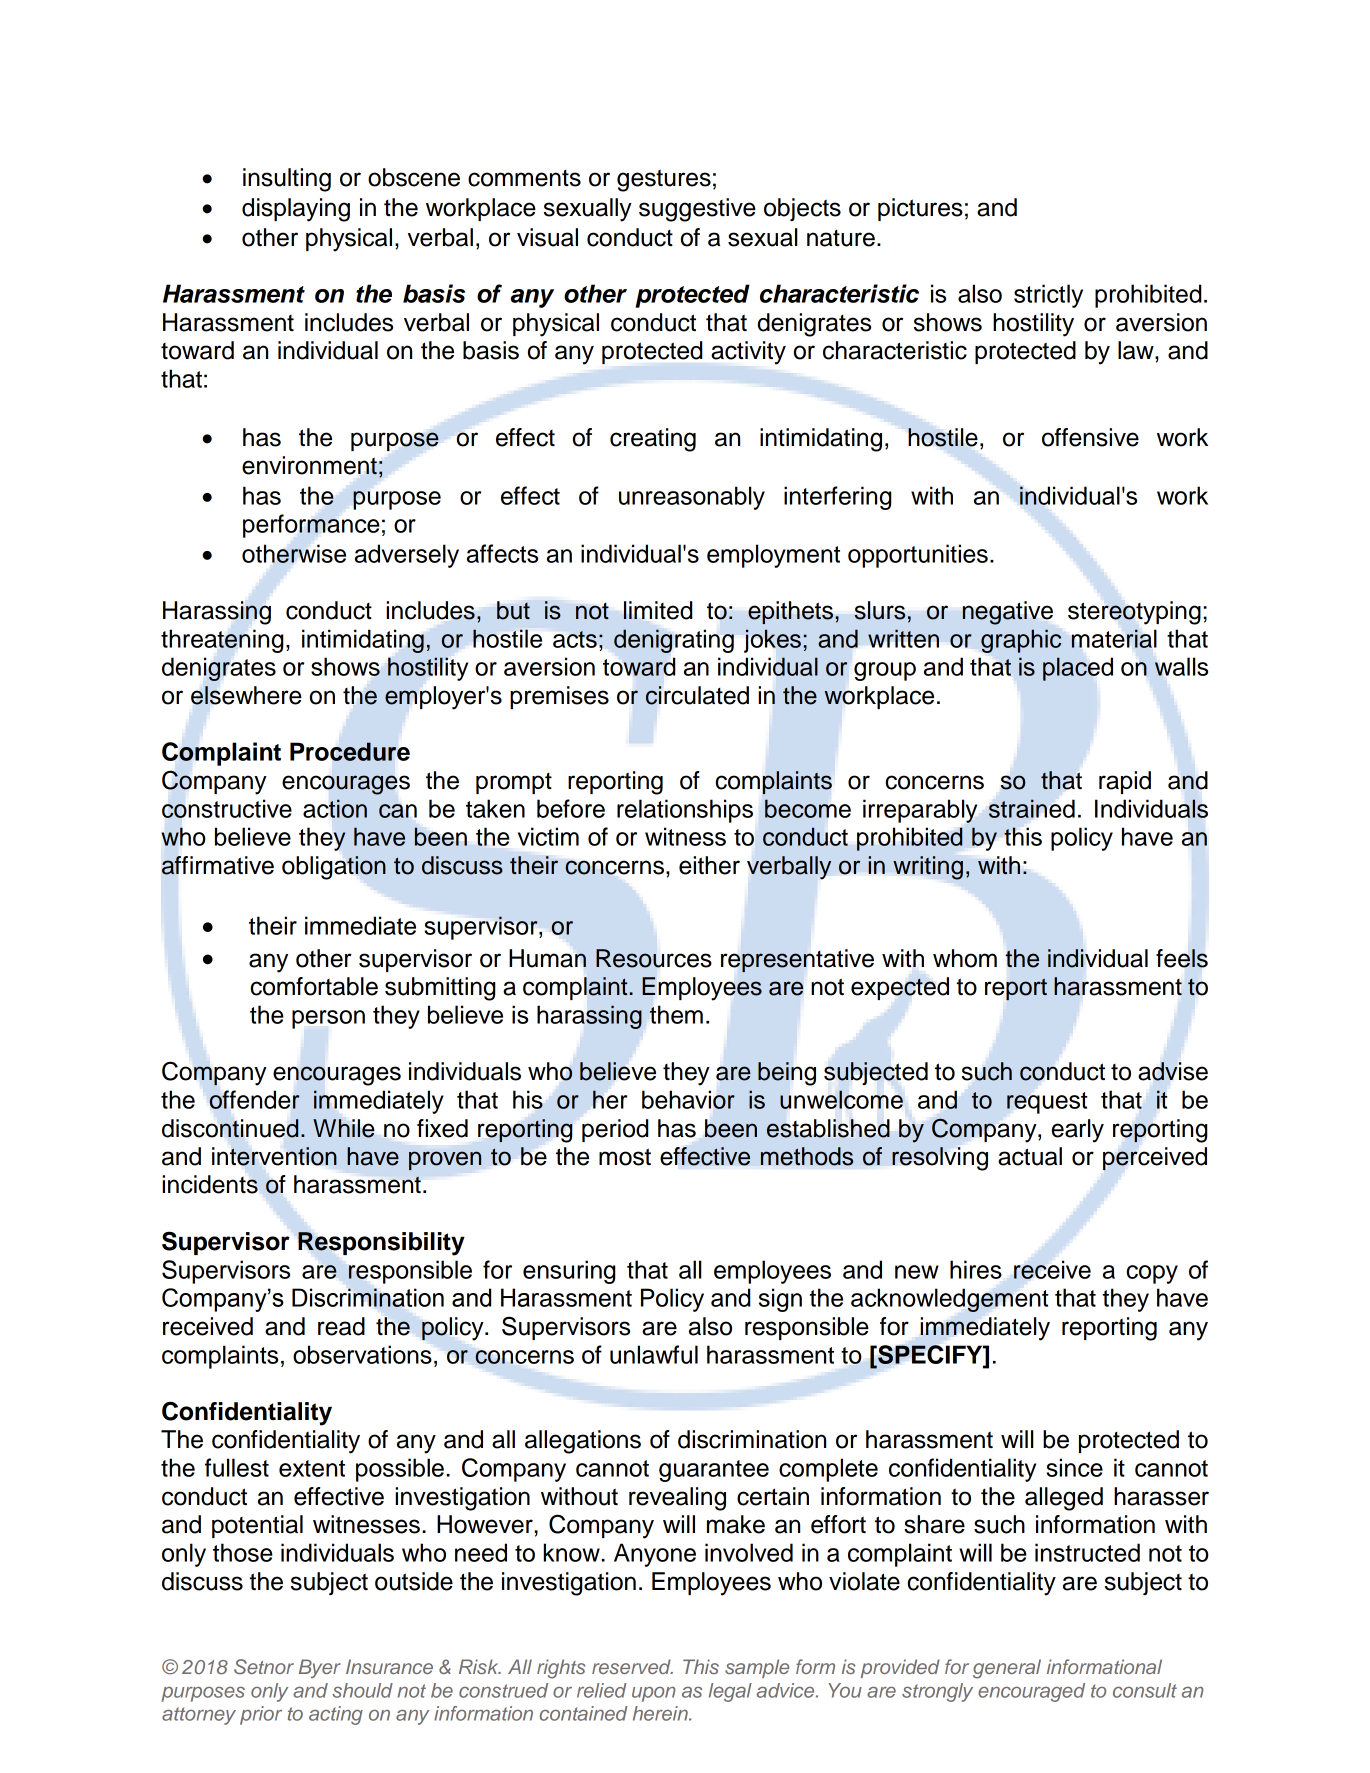  Describe the element at coordinates (965, 958) in the image. I see `whom` at that location.
